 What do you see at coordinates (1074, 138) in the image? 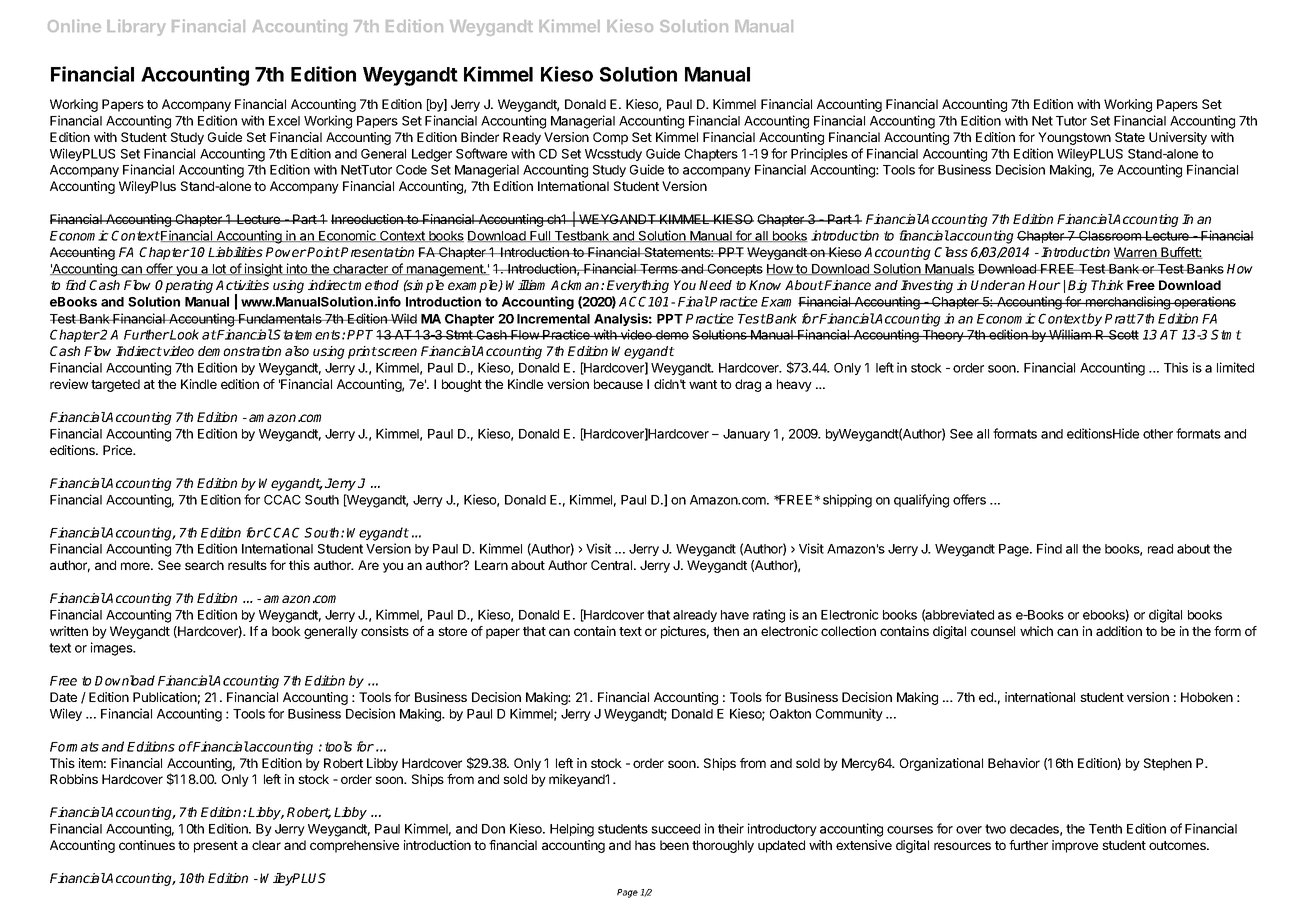
I see `Youngstown` at bounding box center [1074, 138].
